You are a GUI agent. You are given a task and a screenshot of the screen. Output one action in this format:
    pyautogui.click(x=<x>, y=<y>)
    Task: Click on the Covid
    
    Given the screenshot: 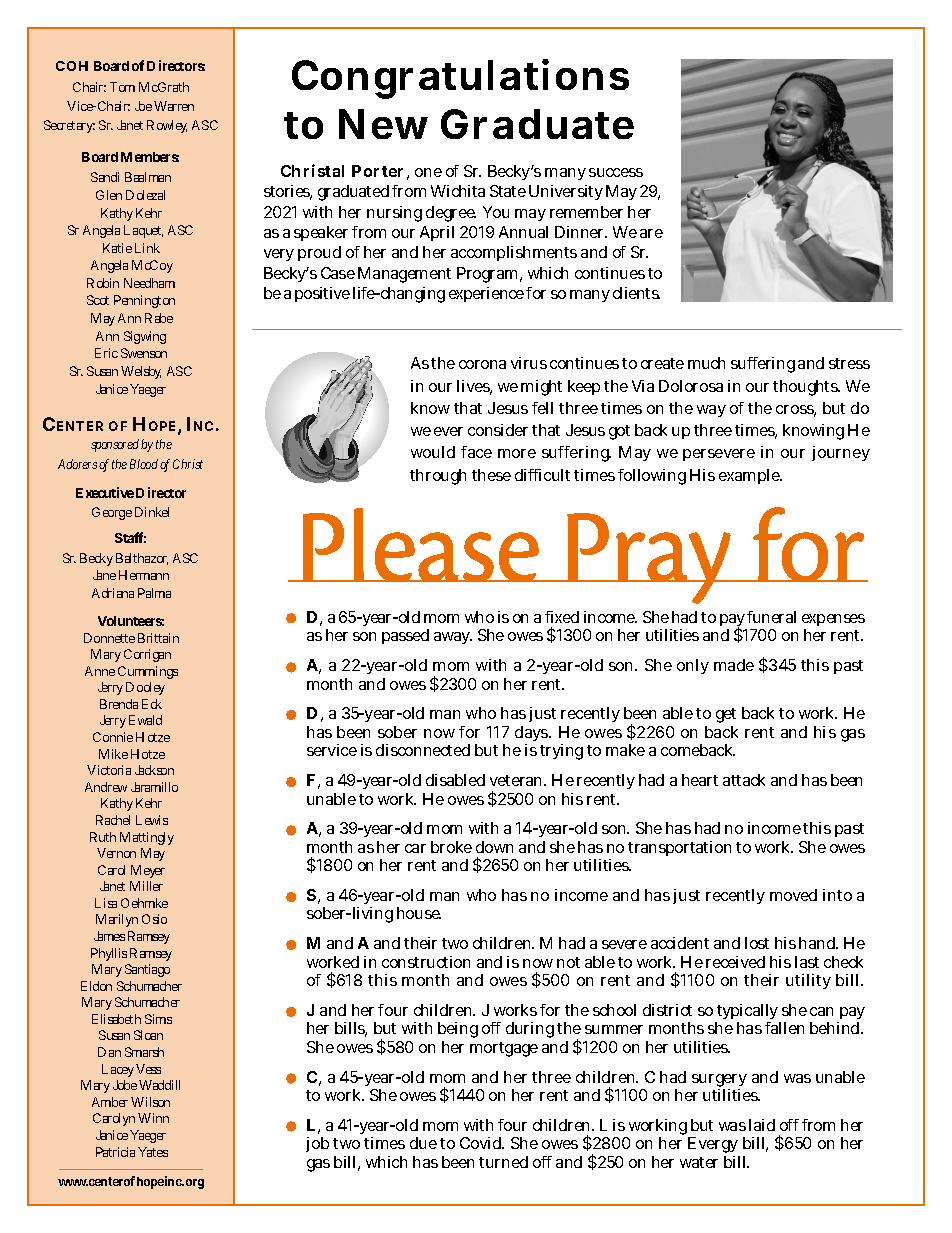 What is the action you would take?
    pyautogui.click(x=481, y=1143)
